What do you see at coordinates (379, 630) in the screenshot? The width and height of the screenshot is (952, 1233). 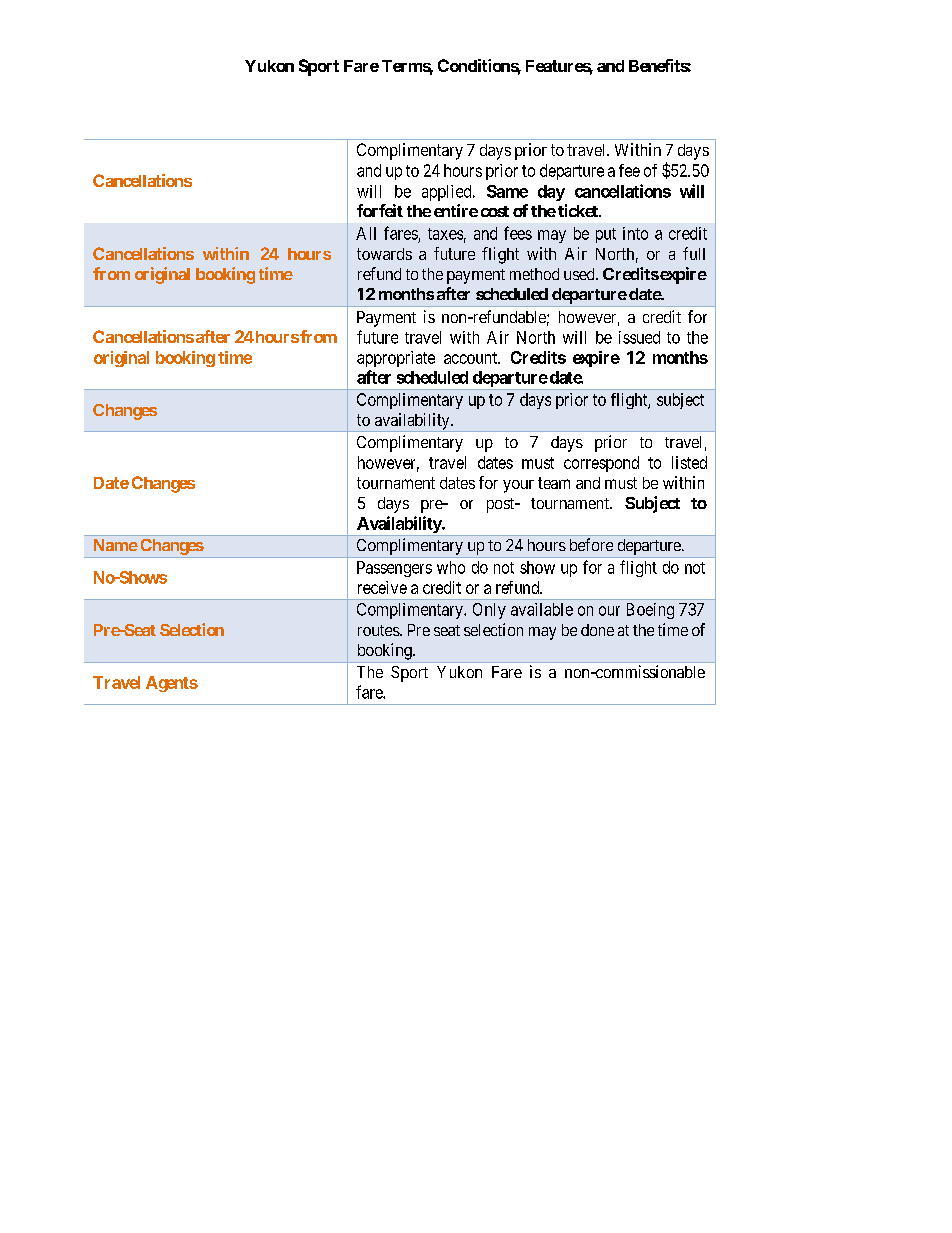 I see `routes` at bounding box center [379, 630].
